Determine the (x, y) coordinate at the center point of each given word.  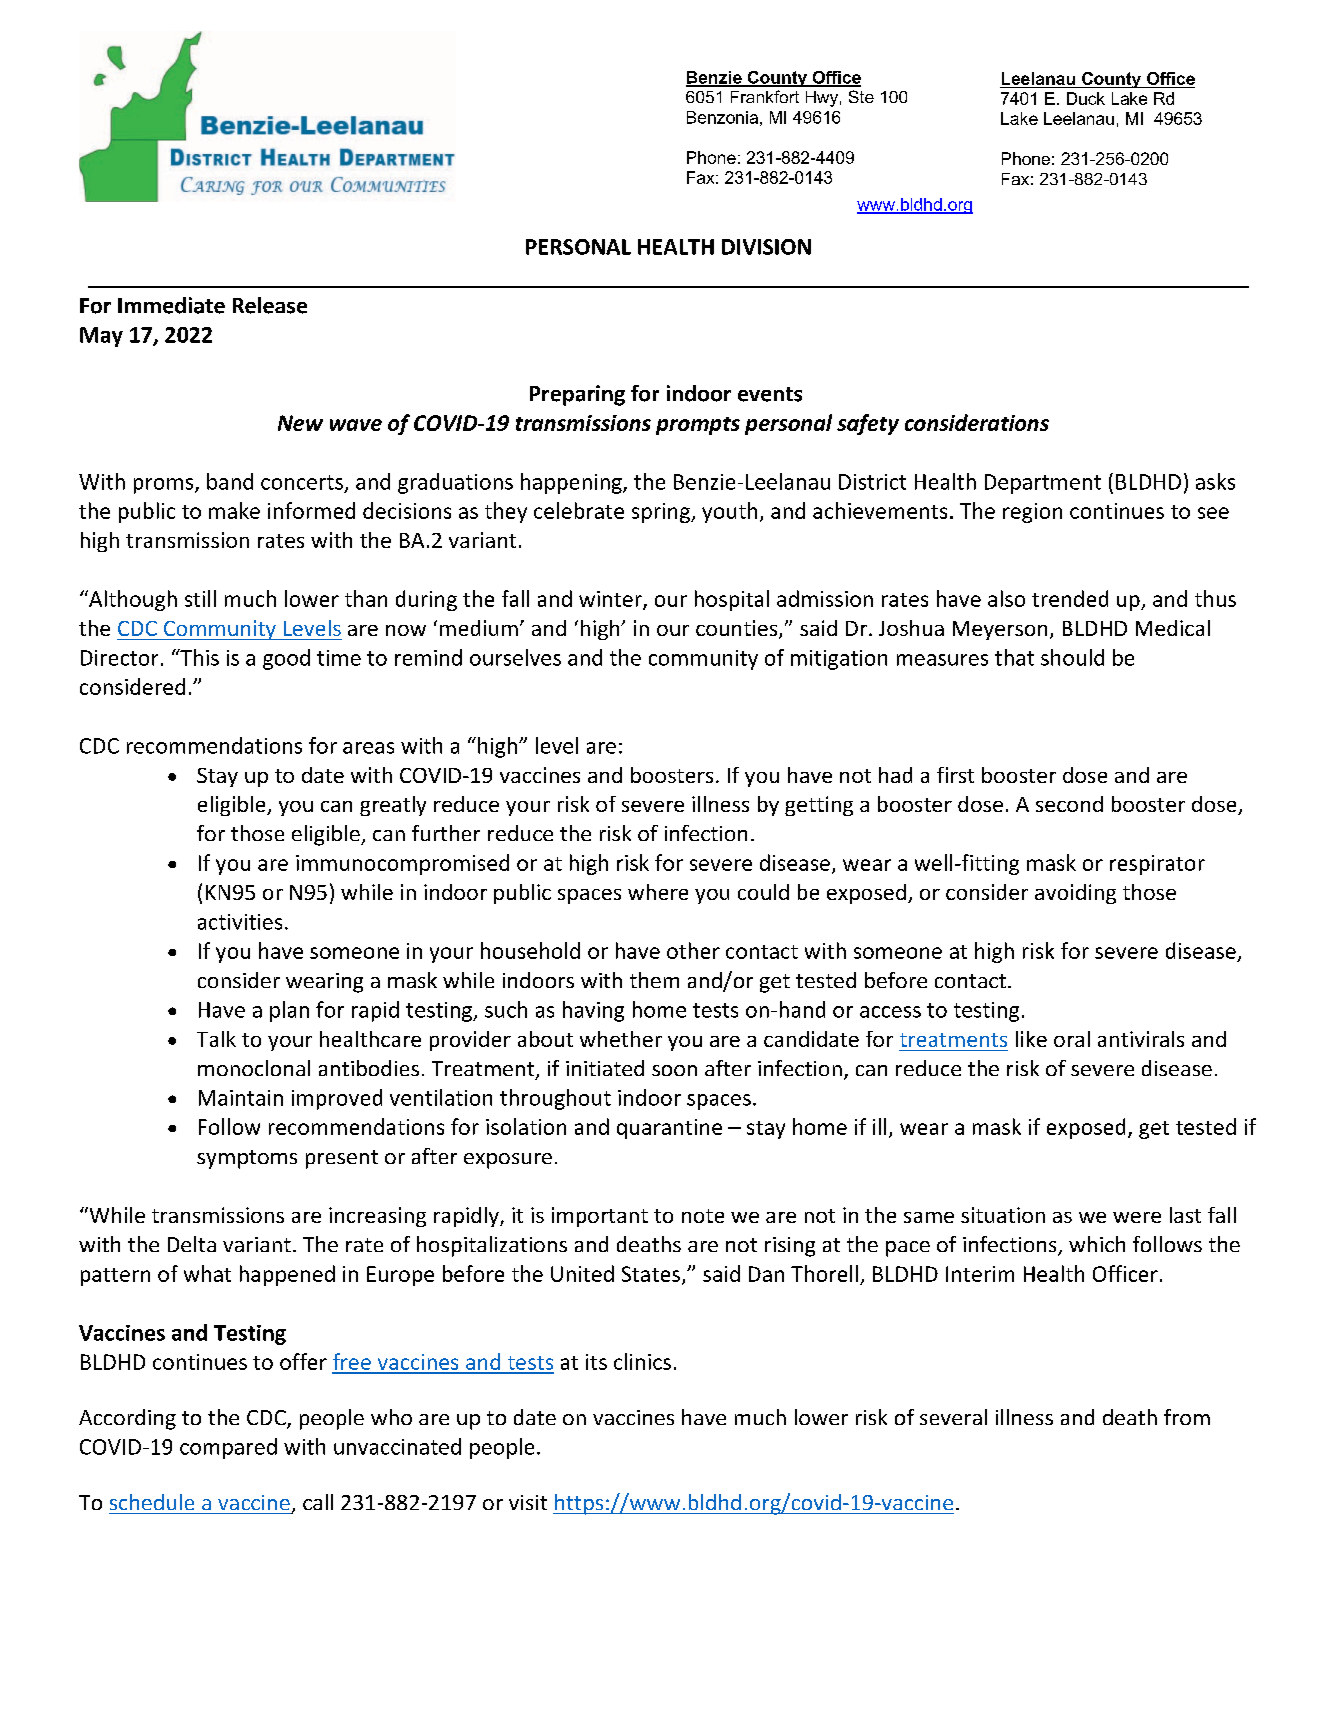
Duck (1086, 98)
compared (228, 1448)
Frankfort (765, 96)
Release (270, 305)
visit (528, 1502)
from (1187, 1417)
